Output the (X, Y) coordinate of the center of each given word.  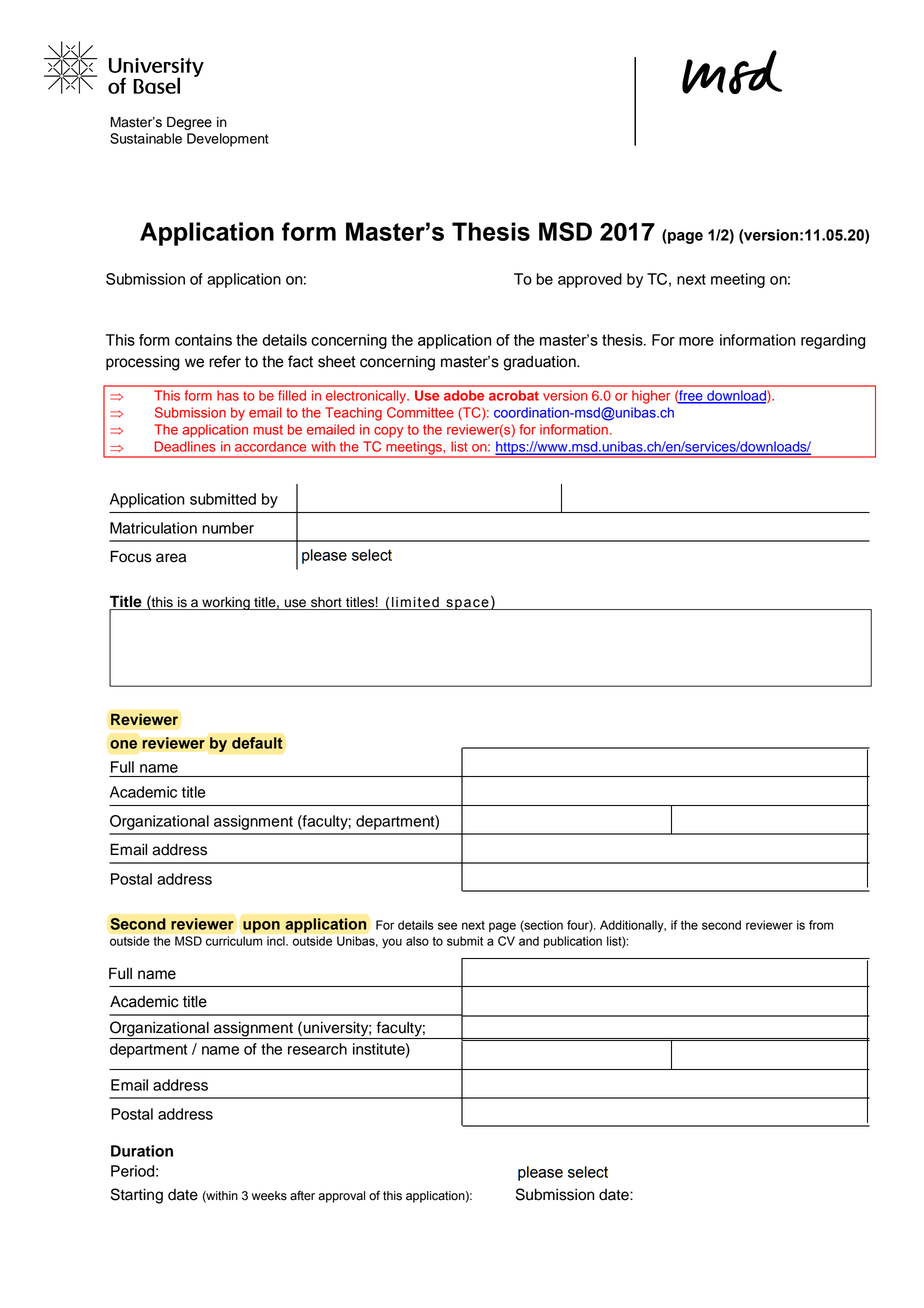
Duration (142, 1151)
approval (341, 1197)
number (228, 528)
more (696, 341)
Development (227, 140)
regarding (833, 341)
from (821, 925)
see (447, 926)
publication (573, 942)
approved (590, 280)
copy (388, 432)
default (257, 743)
